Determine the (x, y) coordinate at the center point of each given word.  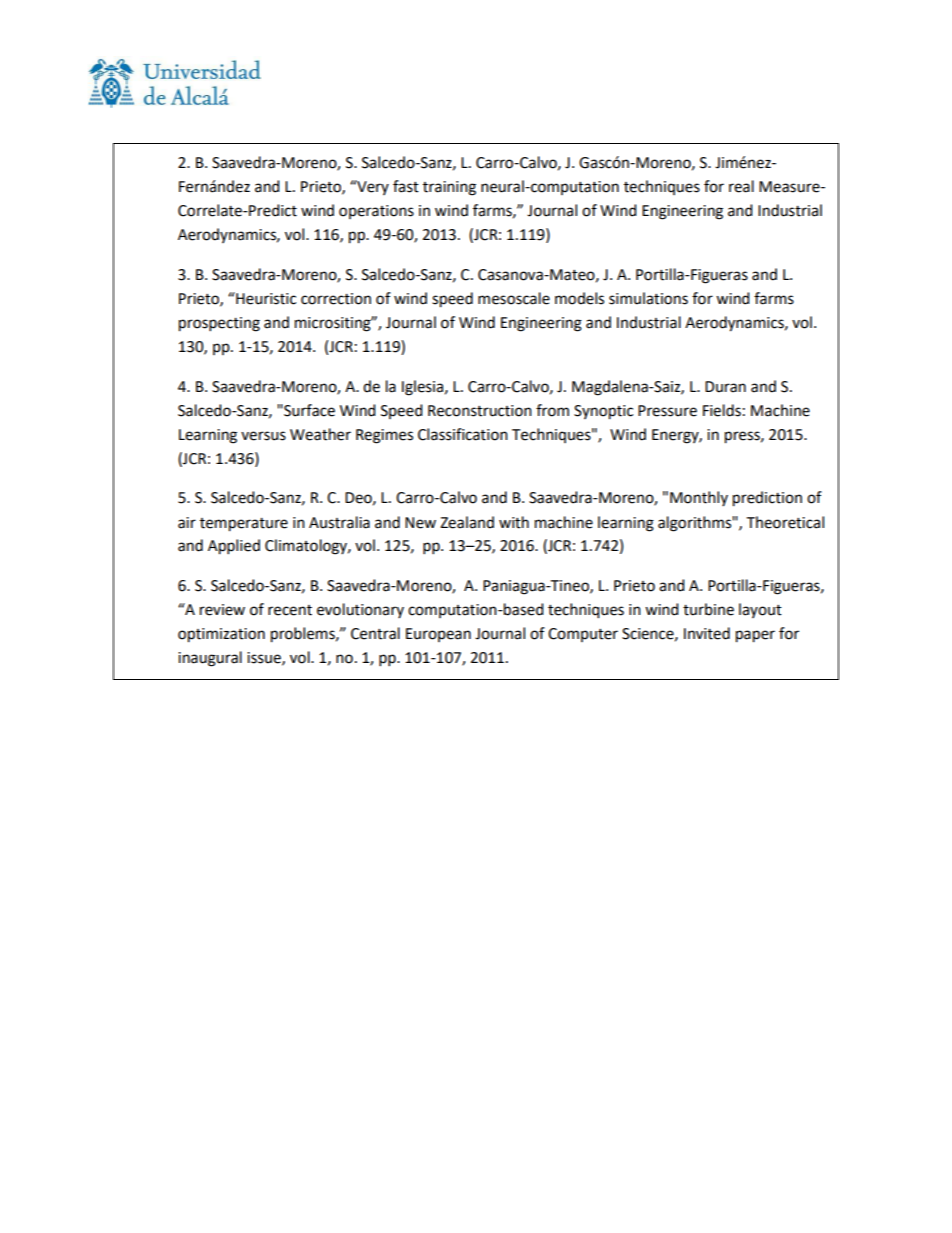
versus (263, 436)
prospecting (219, 324)
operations (376, 212)
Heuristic (265, 298)
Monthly (699, 498)
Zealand (467, 522)
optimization (221, 635)
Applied (234, 547)
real (741, 186)
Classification (463, 434)
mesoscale (514, 298)
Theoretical (785, 522)
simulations (648, 298)
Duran (725, 387)
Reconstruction (480, 411)
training (449, 188)
